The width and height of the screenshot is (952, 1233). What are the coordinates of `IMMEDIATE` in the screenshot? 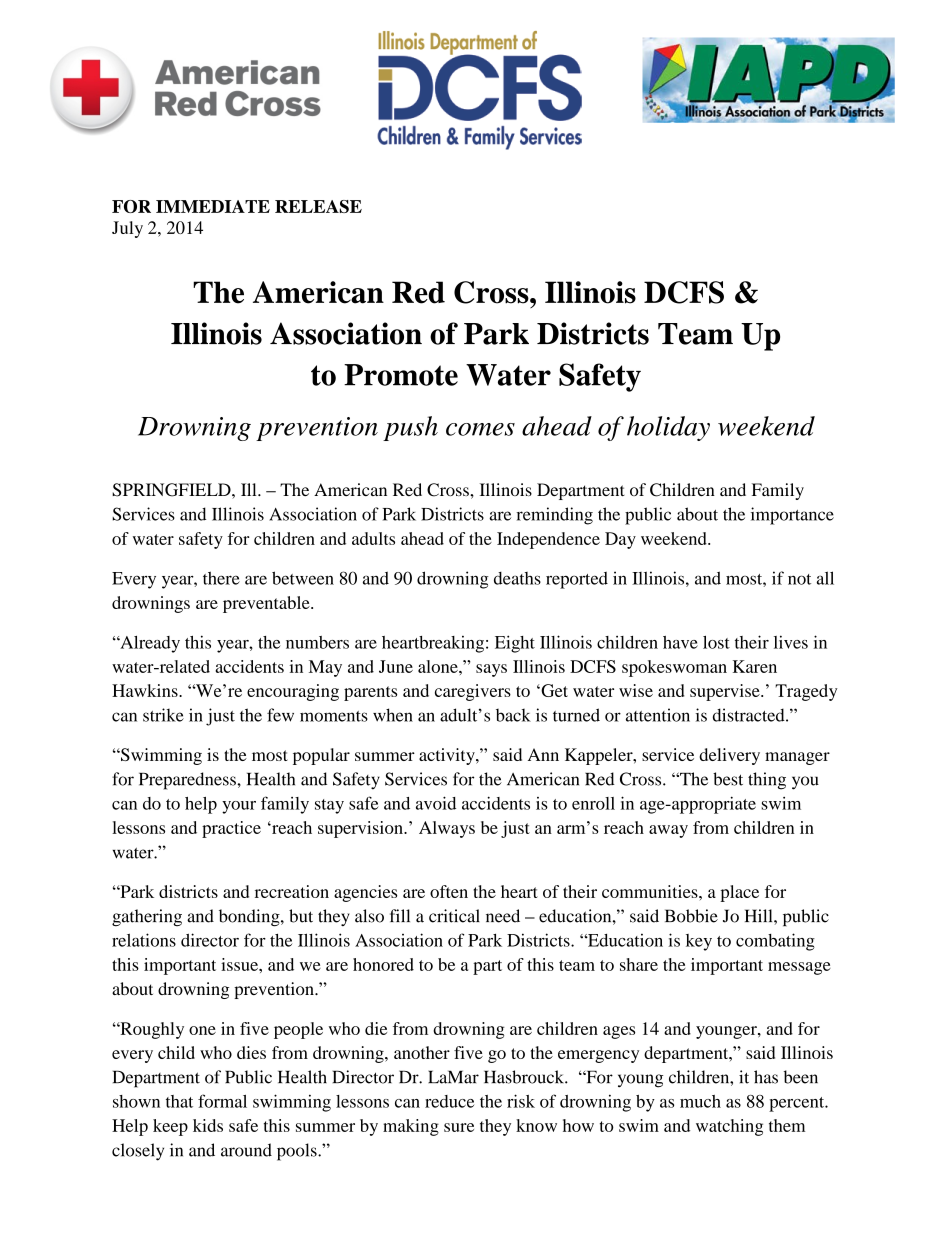 It's located at (213, 206).
